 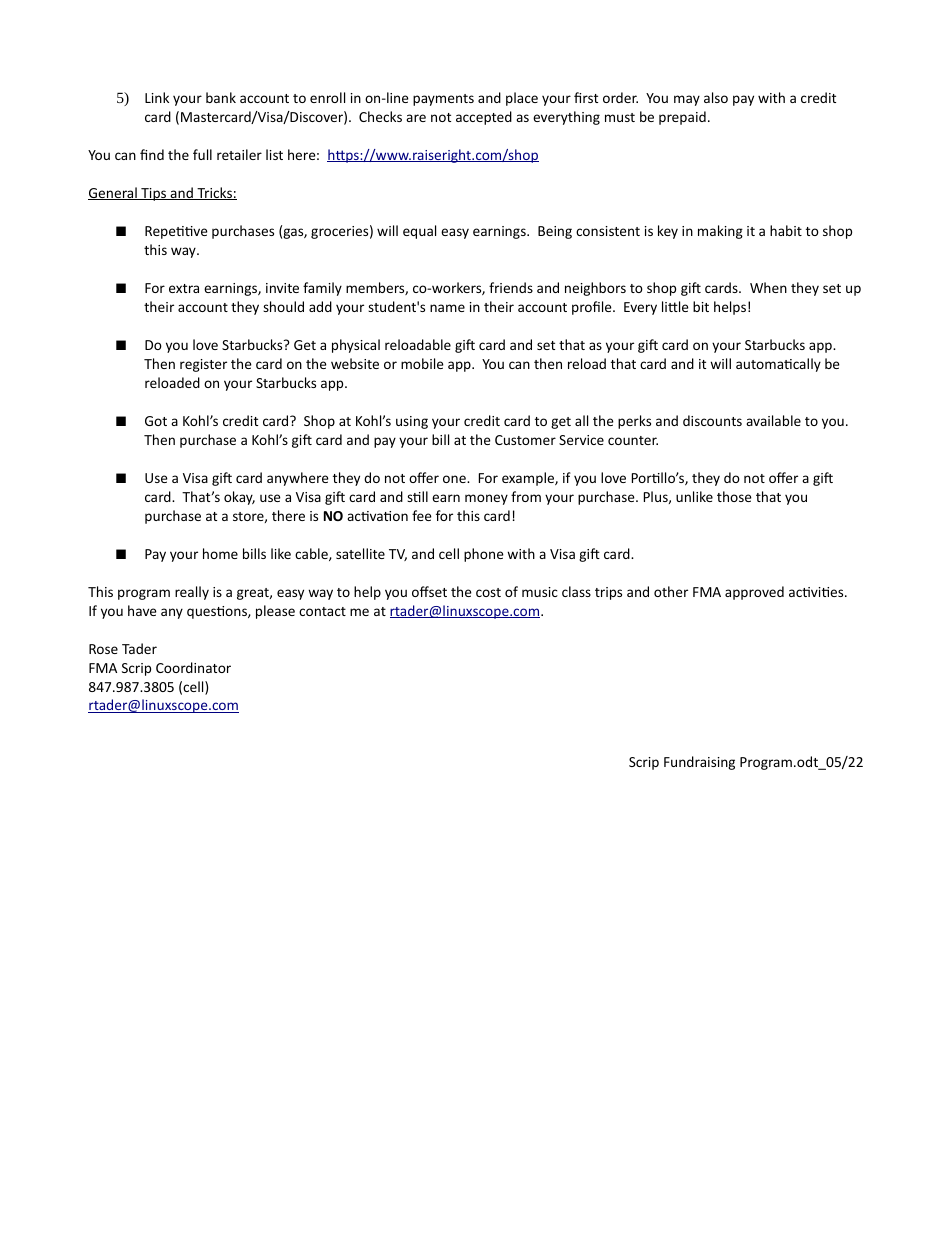 I want to click on accepted, so click(x=484, y=118).
